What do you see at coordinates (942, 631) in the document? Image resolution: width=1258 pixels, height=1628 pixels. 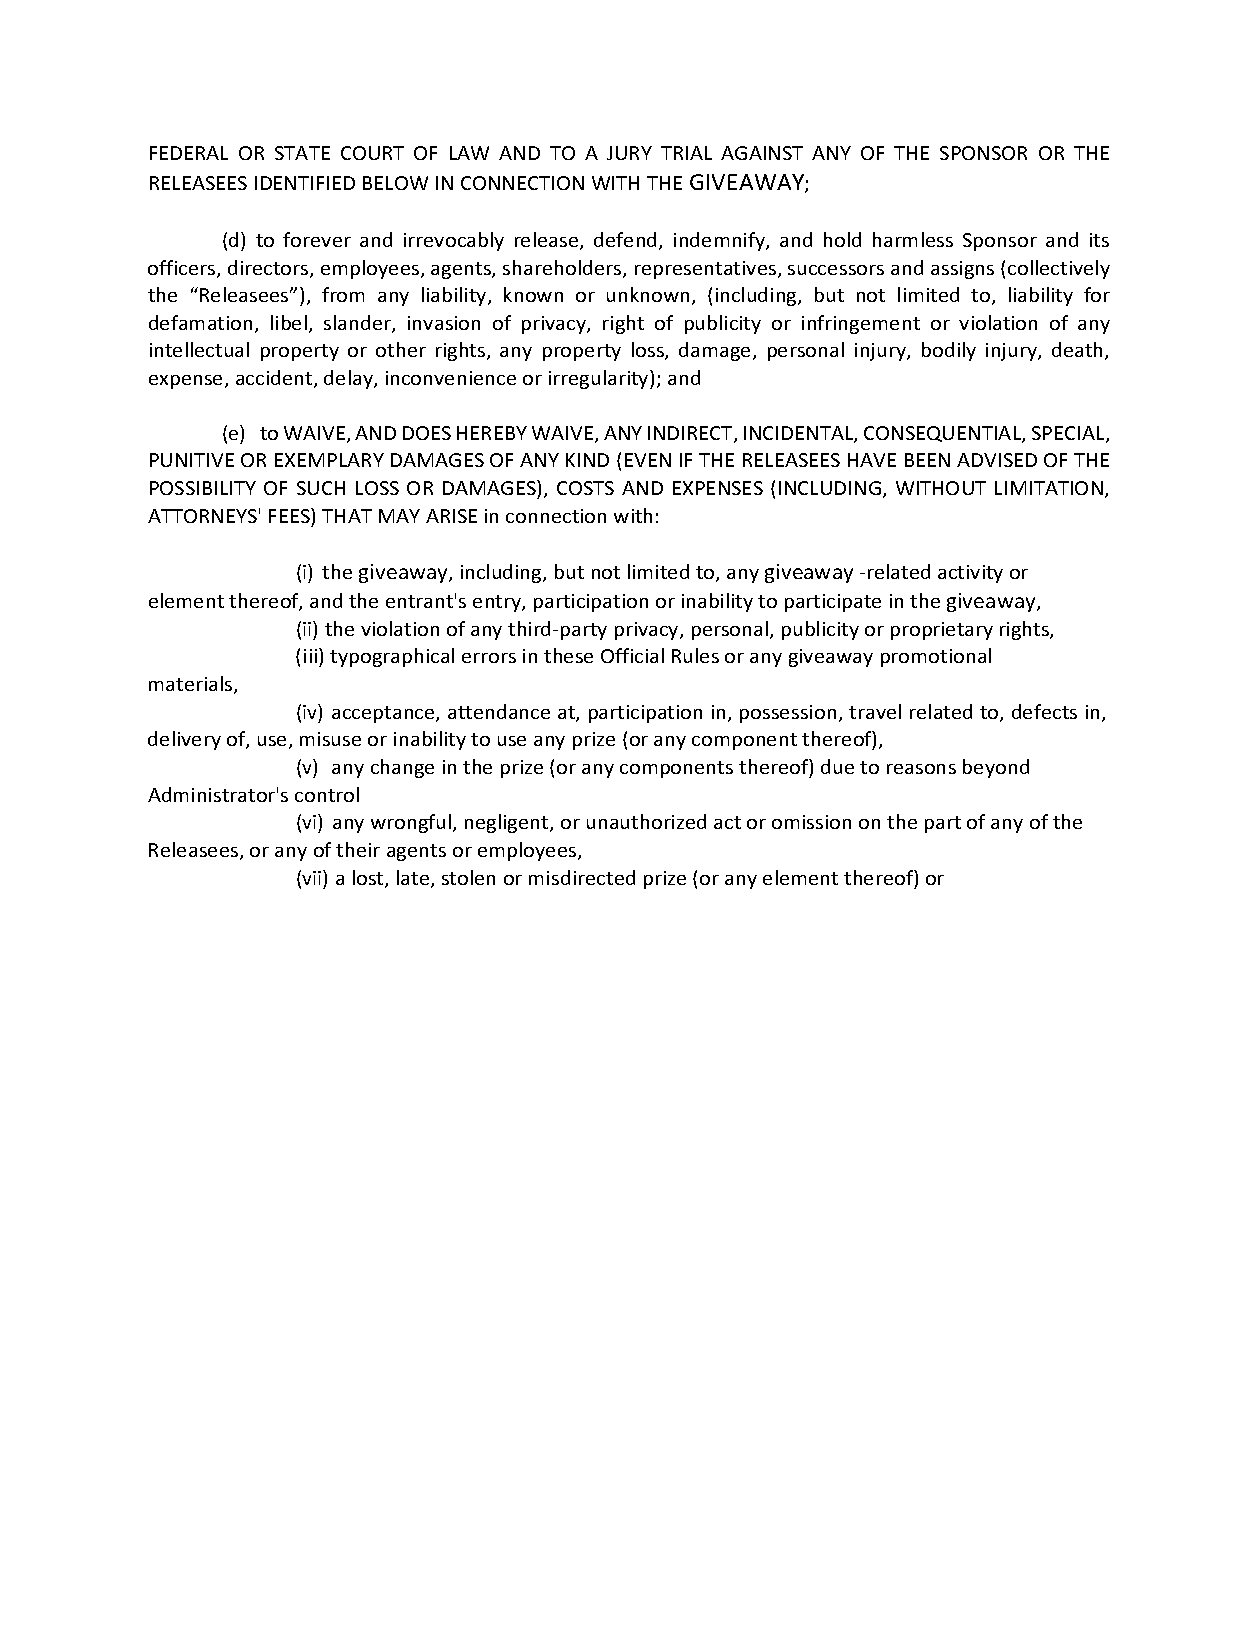 I see `proprietary` at bounding box center [942, 631].
